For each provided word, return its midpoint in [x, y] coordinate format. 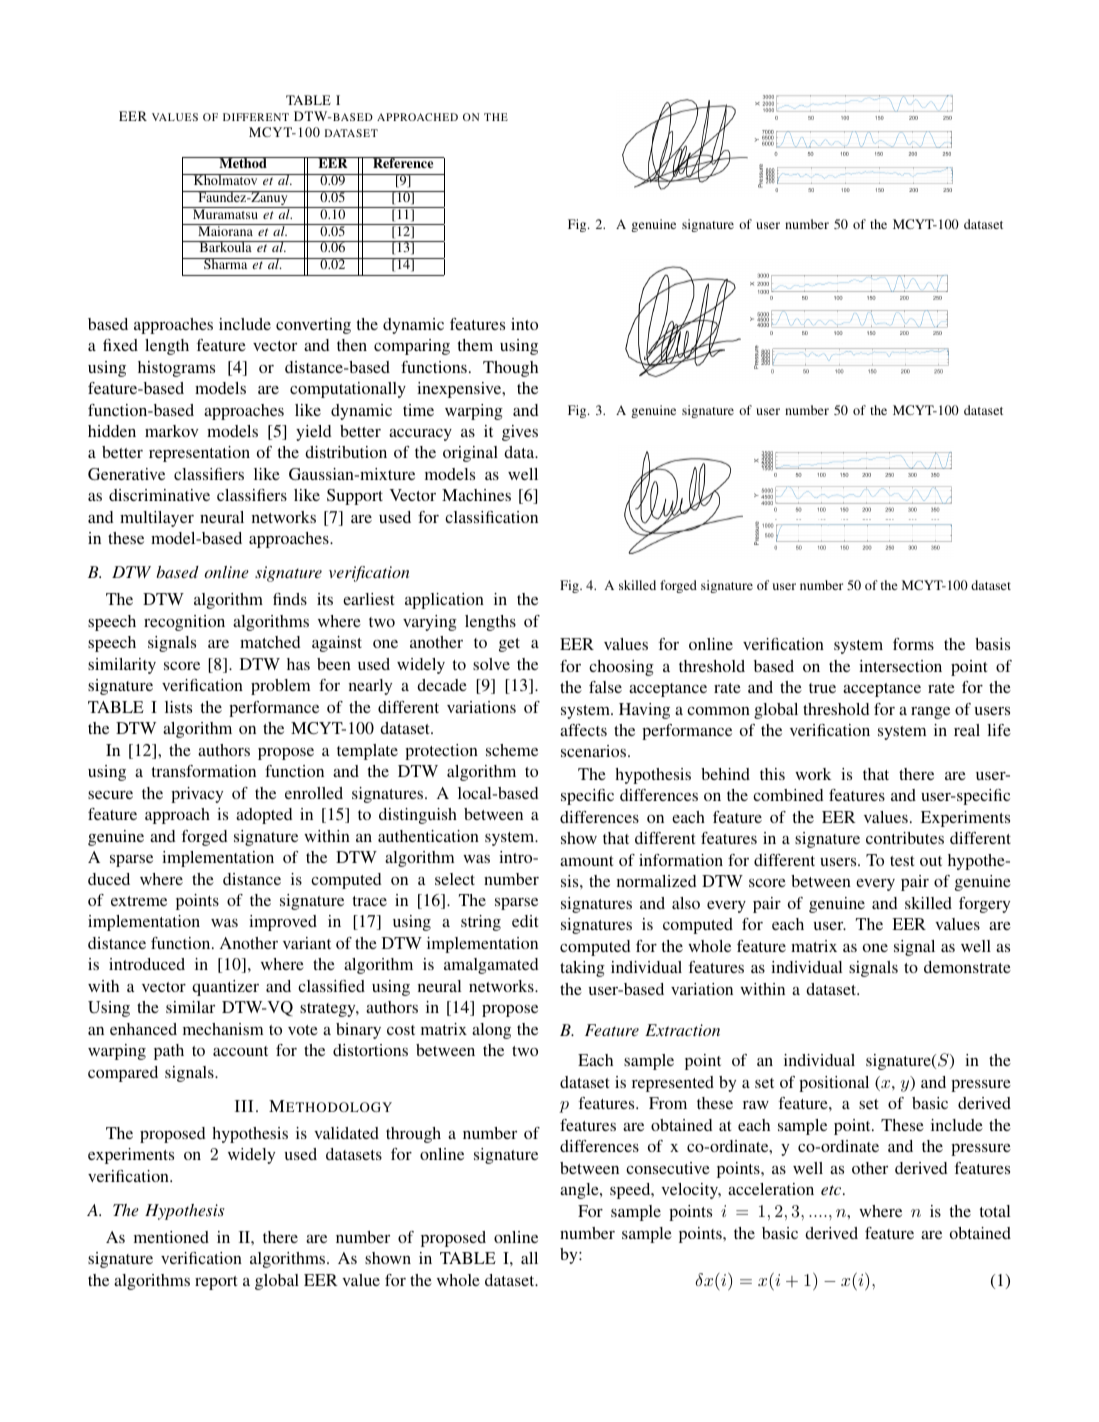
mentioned [171, 1237]
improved [283, 923]
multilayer [157, 519]
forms [913, 644]
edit [525, 921]
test [902, 861]
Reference [403, 162]
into [524, 324]
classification [491, 517]
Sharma [226, 263]
